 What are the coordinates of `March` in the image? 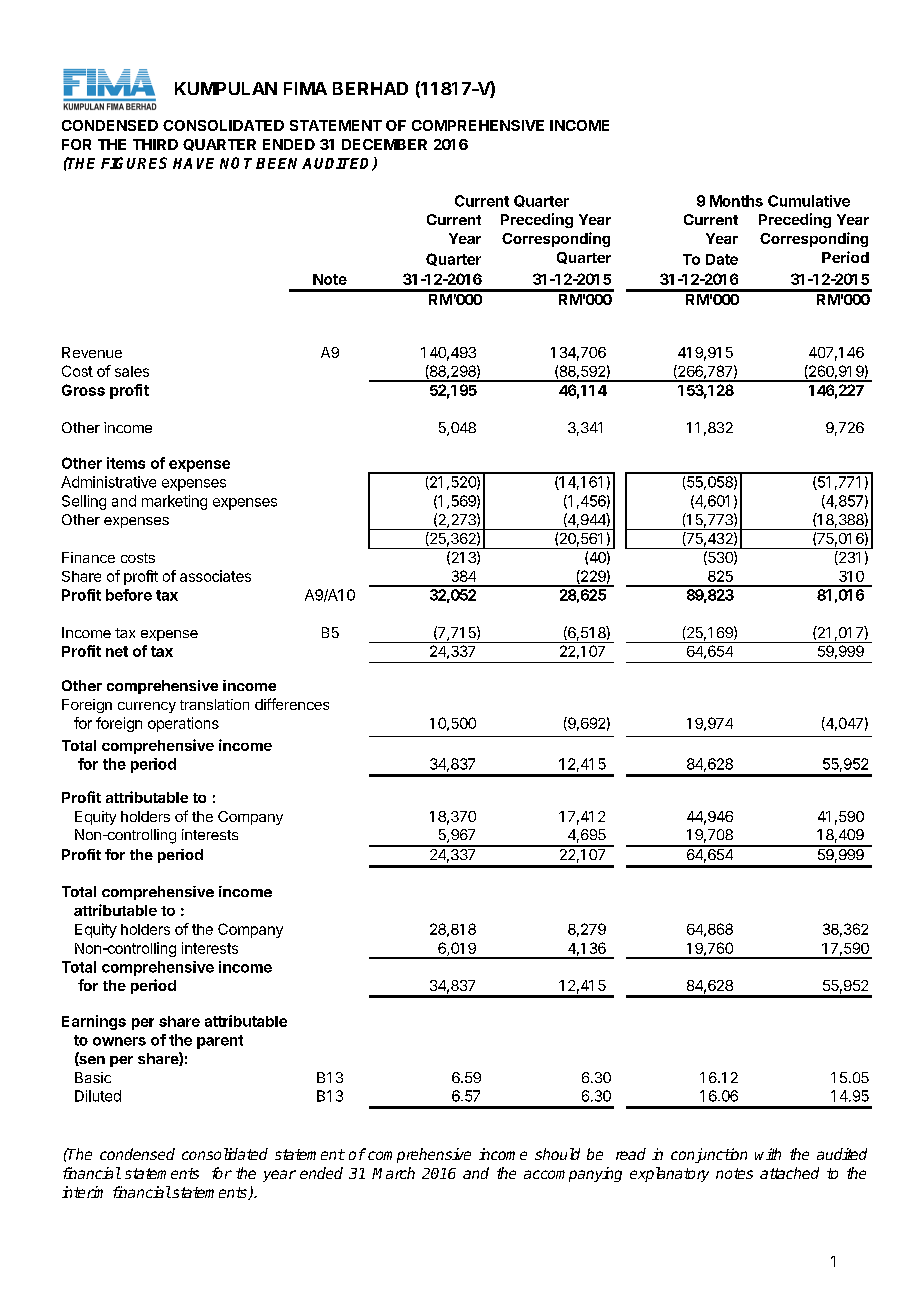 It's located at (393, 1173).
